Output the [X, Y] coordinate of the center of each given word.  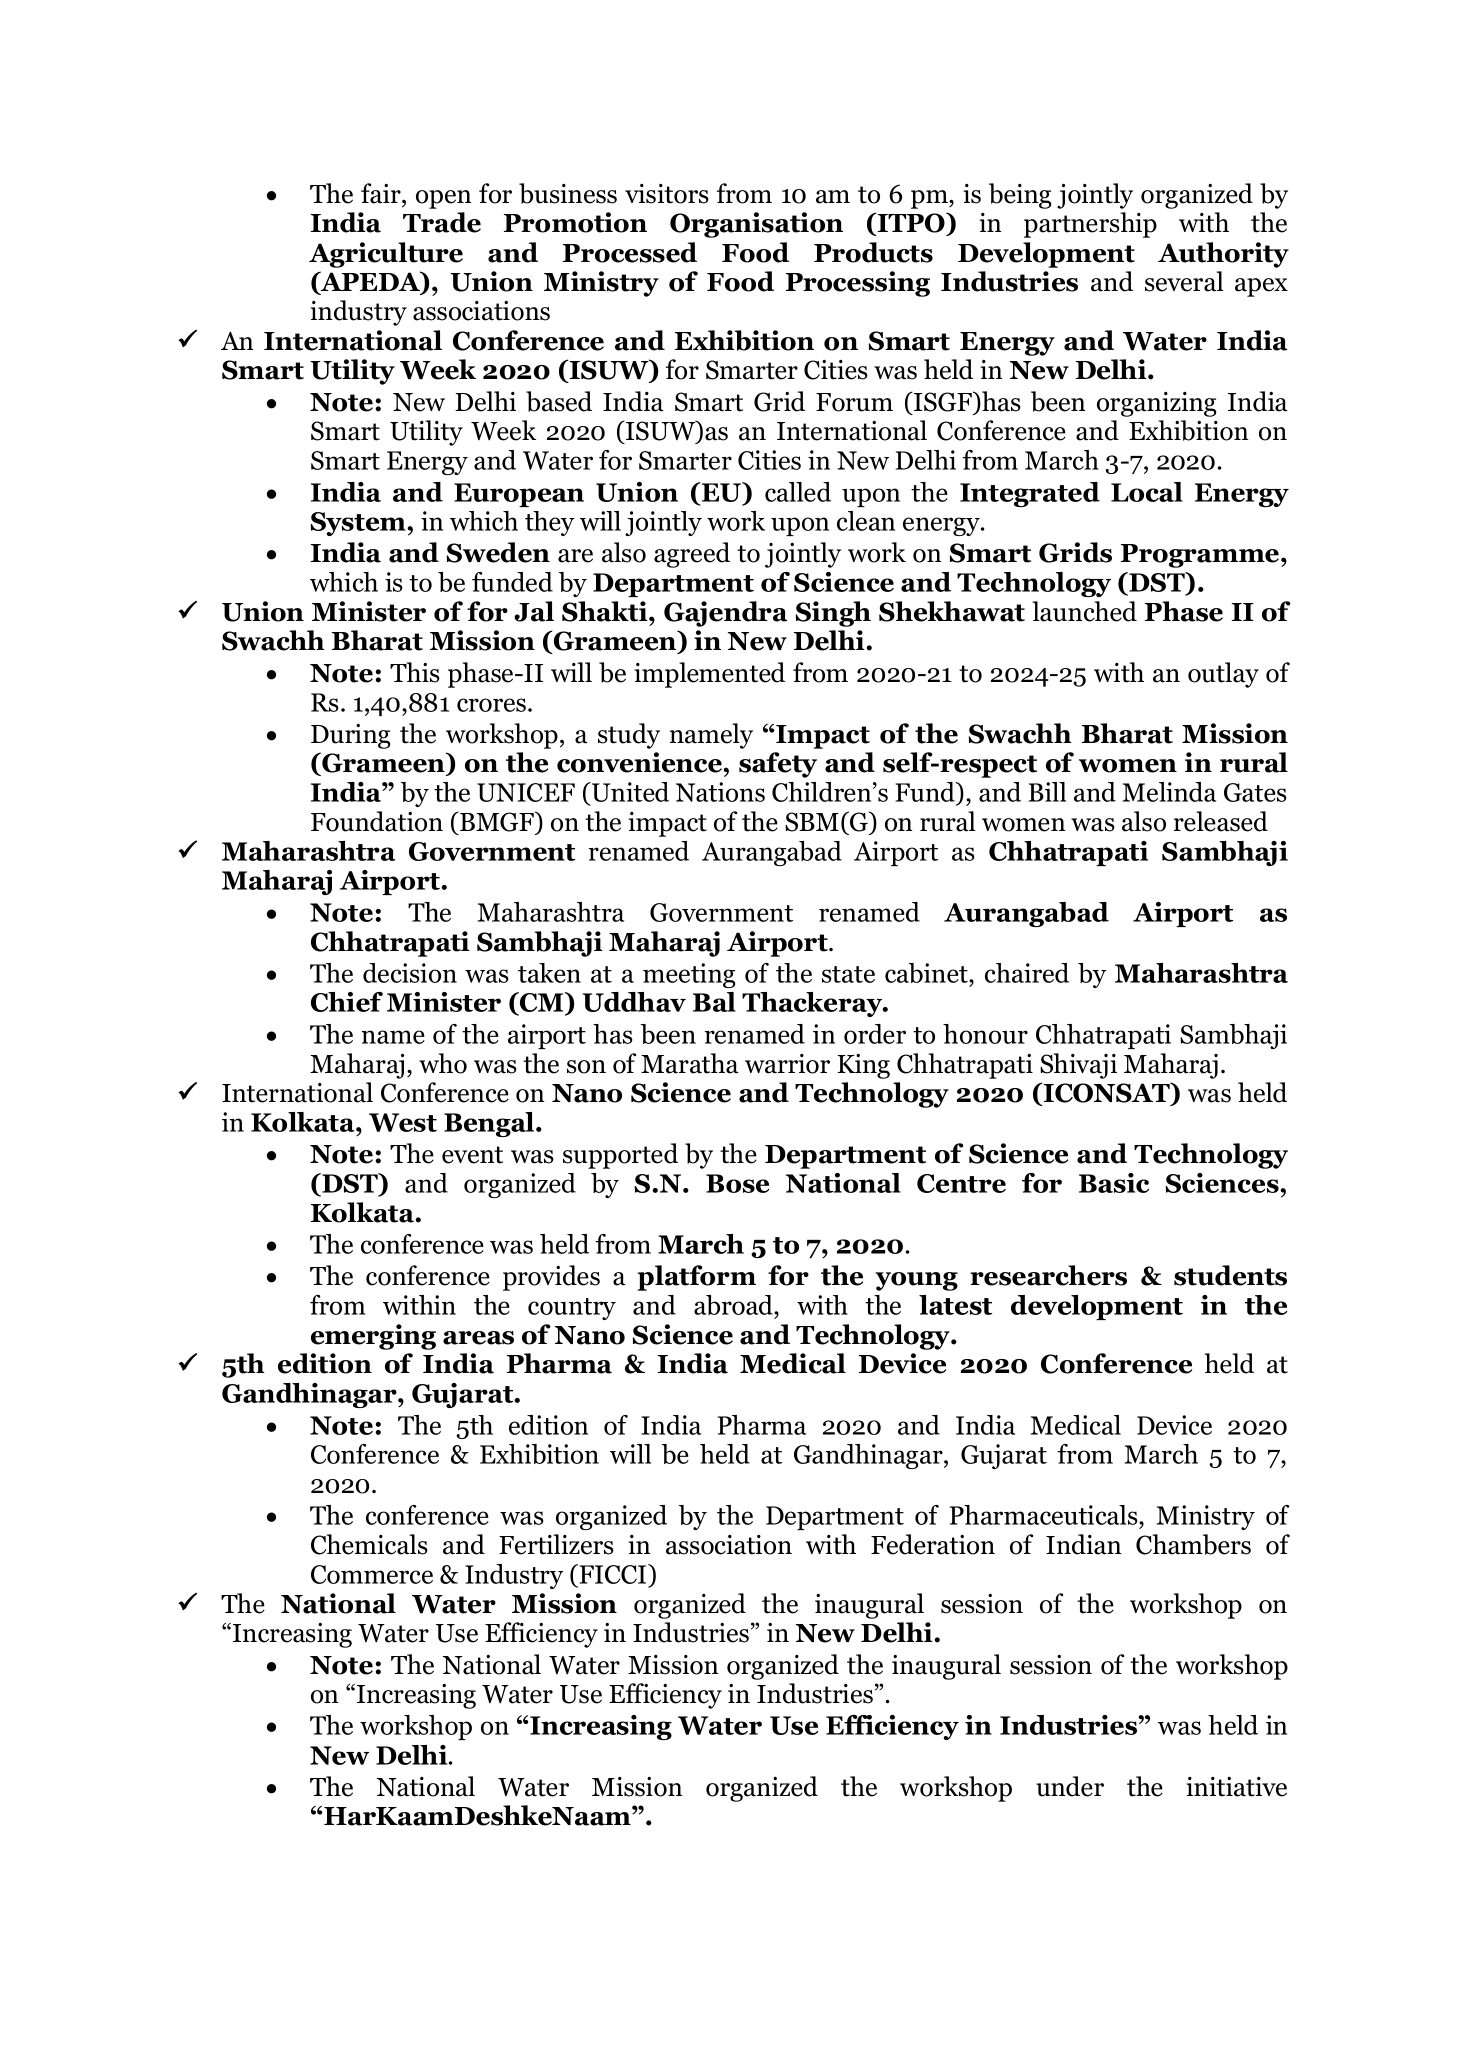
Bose [737, 1183]
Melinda [1169, 792]
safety [778, 765]
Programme [1201, 556]
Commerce [372, 1574]
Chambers [1193, 1544]
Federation [933, 1544]
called [798, 492]
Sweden [498, 552]
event [472, 1155]
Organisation [756, 225]
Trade [442, 222]
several [1184, 281]
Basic [1114, 1183]
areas [478, 1338]
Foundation [377, 821]
